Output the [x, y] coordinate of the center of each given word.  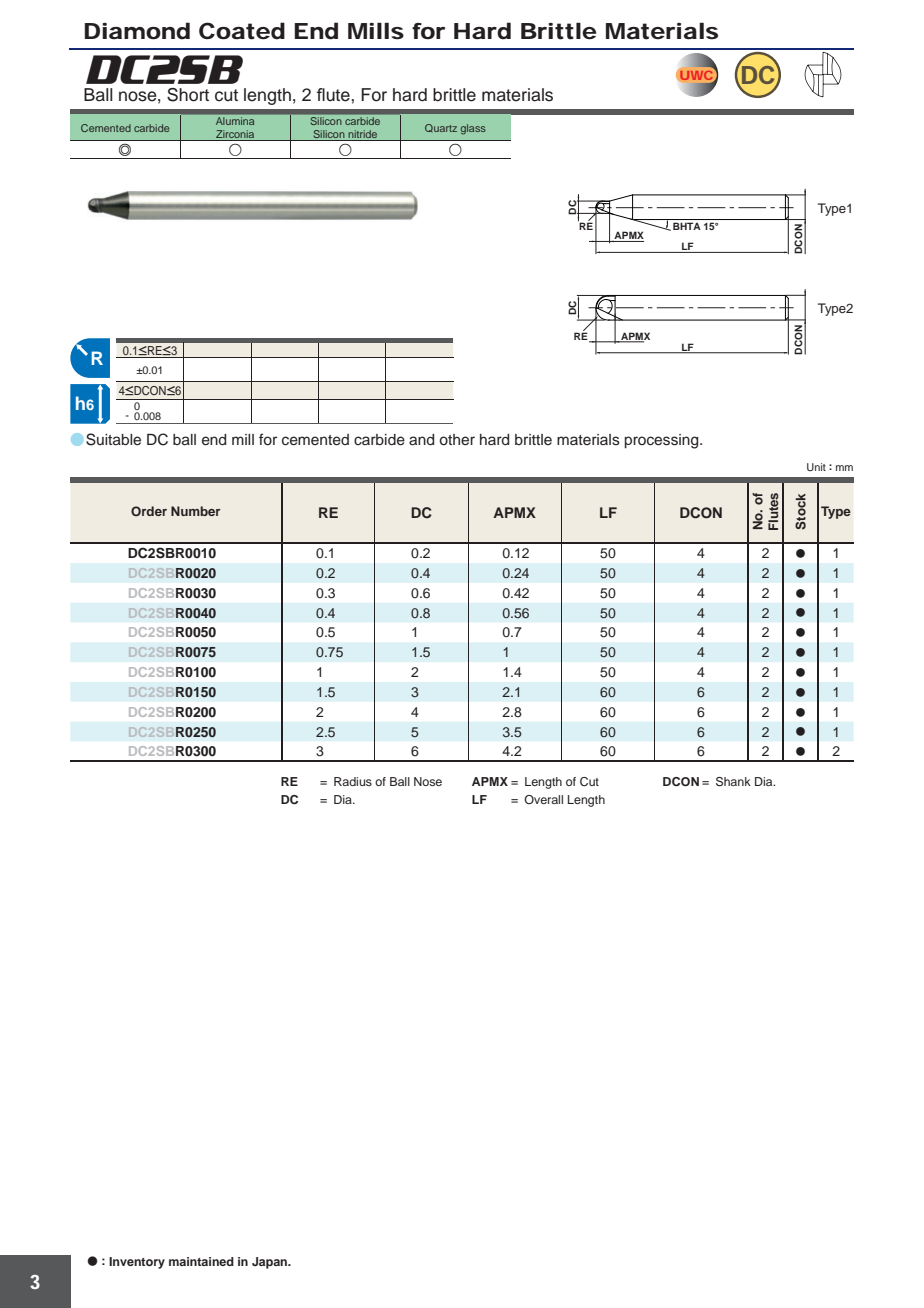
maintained [201, 1261]
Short [188, 95]
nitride [363, 135]
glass [473, 129]
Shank [733, 782]
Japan [271, 1263]
